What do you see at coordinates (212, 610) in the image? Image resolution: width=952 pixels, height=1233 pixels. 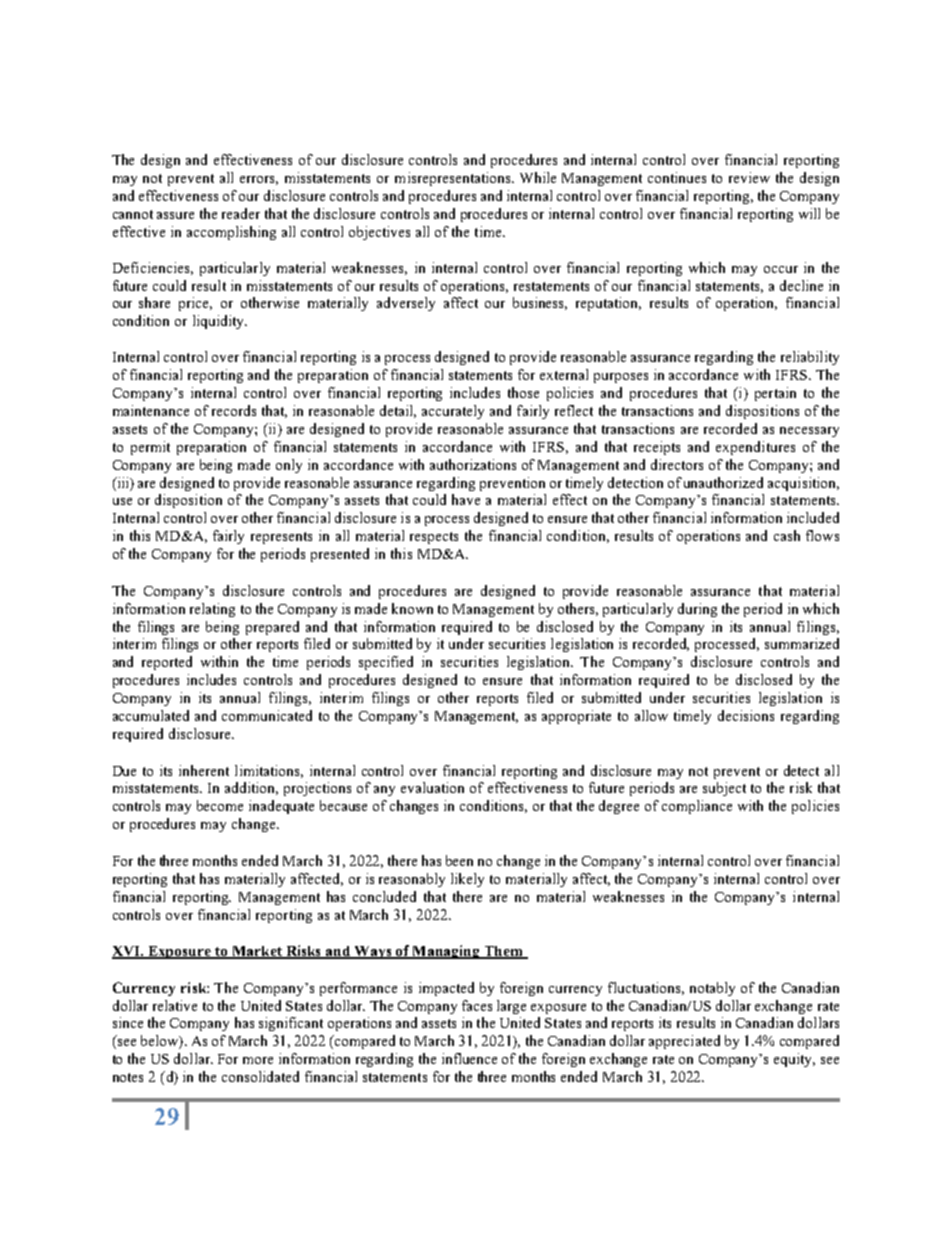 I see `relating` at bounding box center [212, 610].
